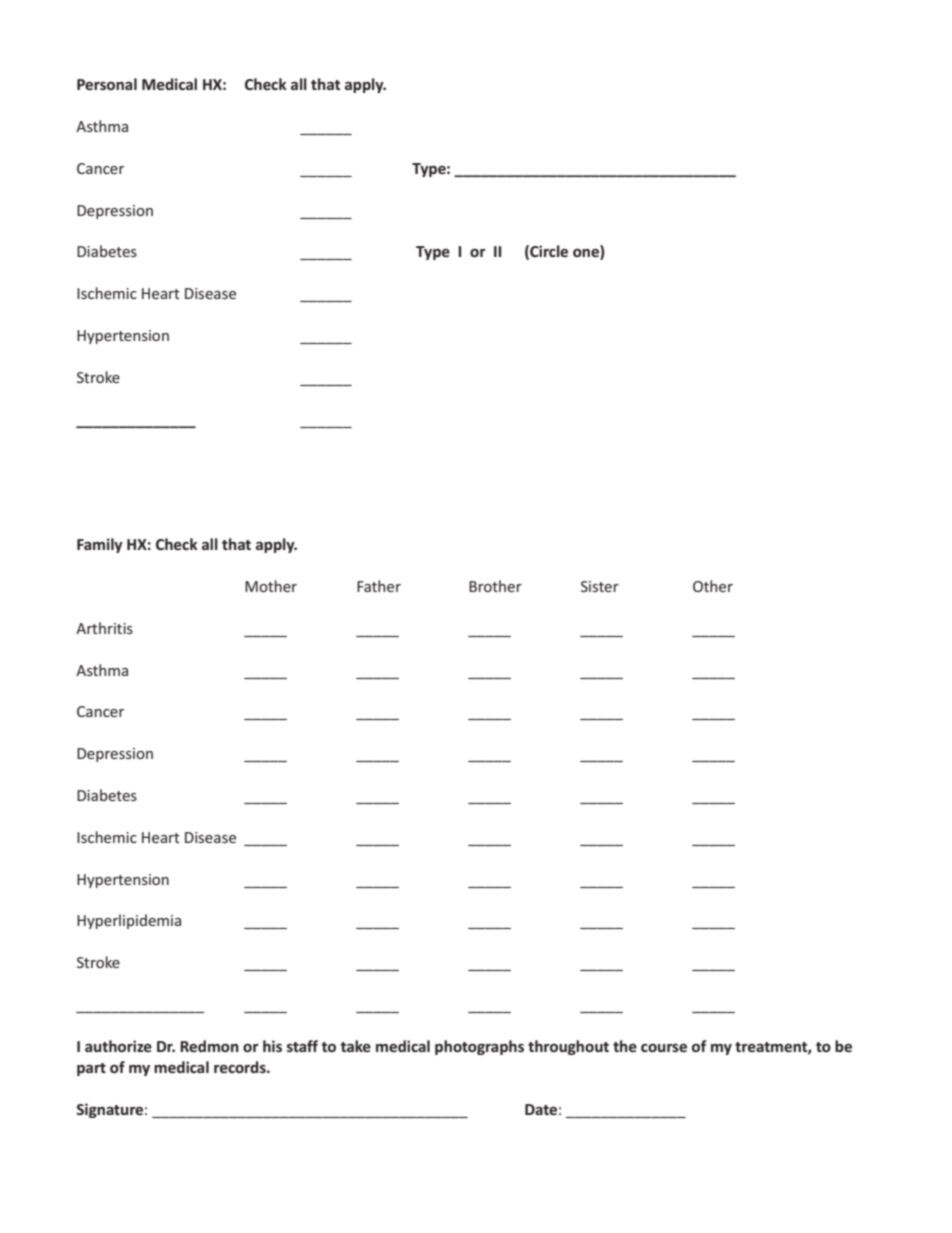 This screenshot has width=952, height=1233. What do you see at coordinates (568, 1047) in the screenshot?
I see `throughout` at bounding box center [568, 1047].
